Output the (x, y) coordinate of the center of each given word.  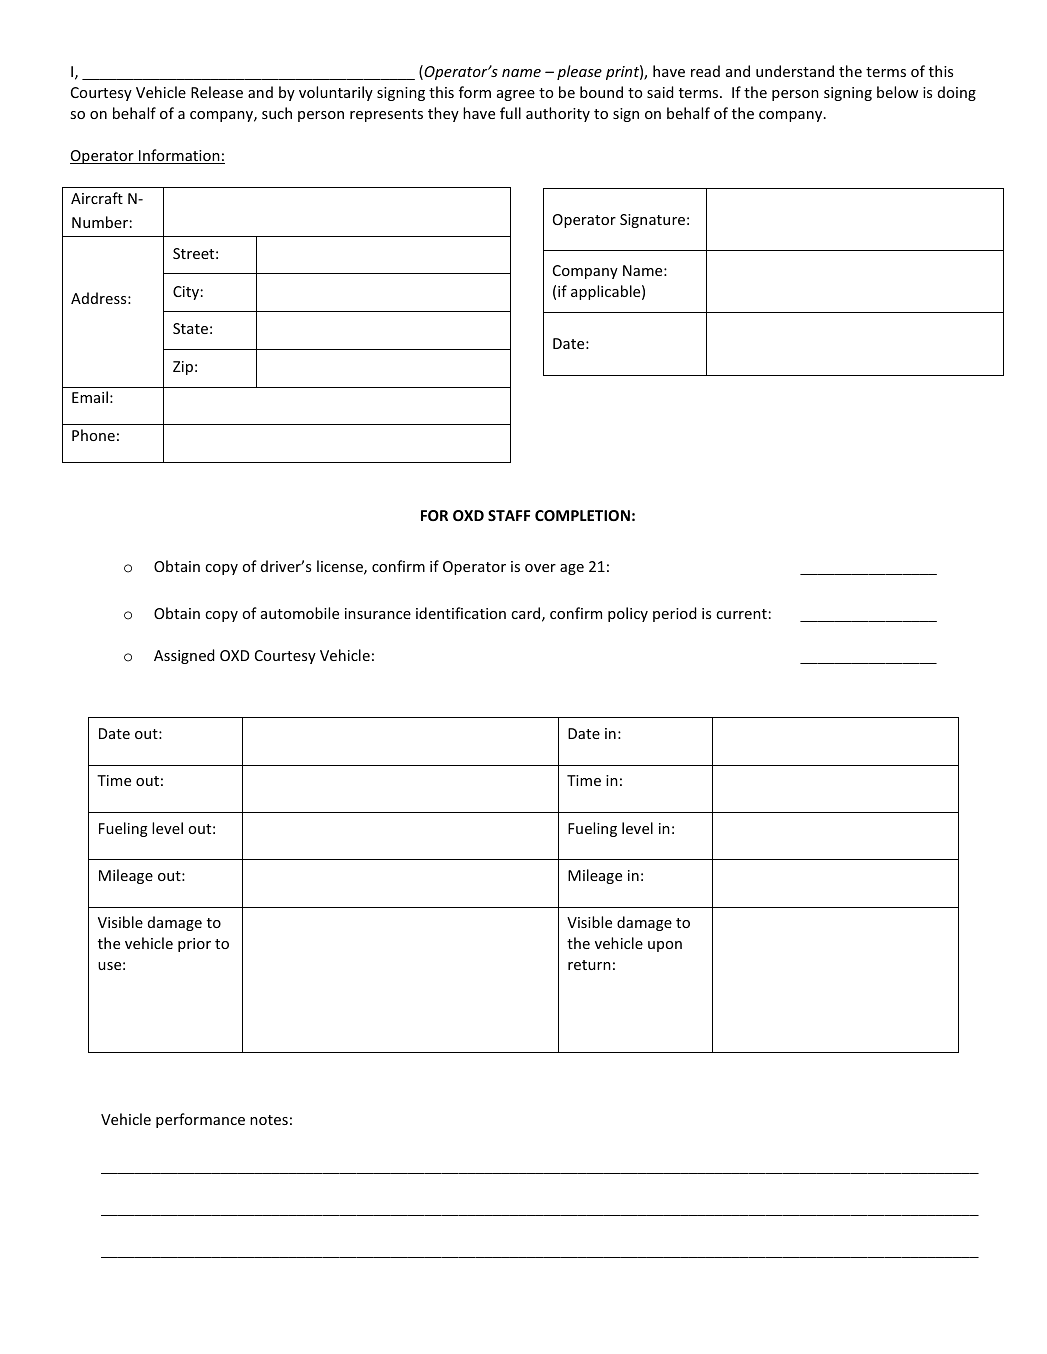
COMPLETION (582, 515)
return (589, 965)
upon (665, 946)
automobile (300, 613)
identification (461, 613)
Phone (93, 435)
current (741, 614)
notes (269, 1120)
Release (217, 92)
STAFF (509, 515)
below (897, 92)
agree (516, 95)
